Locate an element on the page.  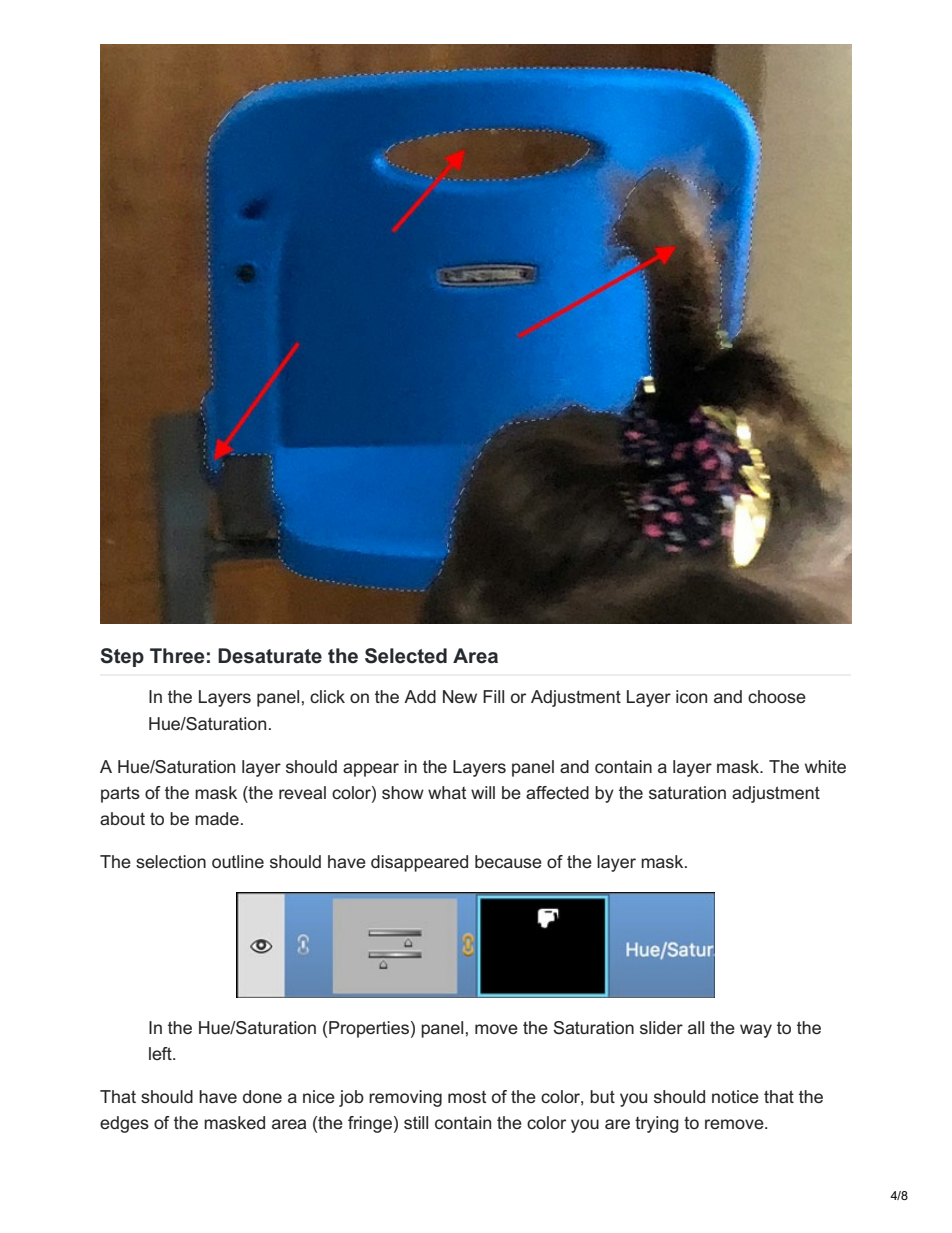
left is located at coordinates (161, 1053).
